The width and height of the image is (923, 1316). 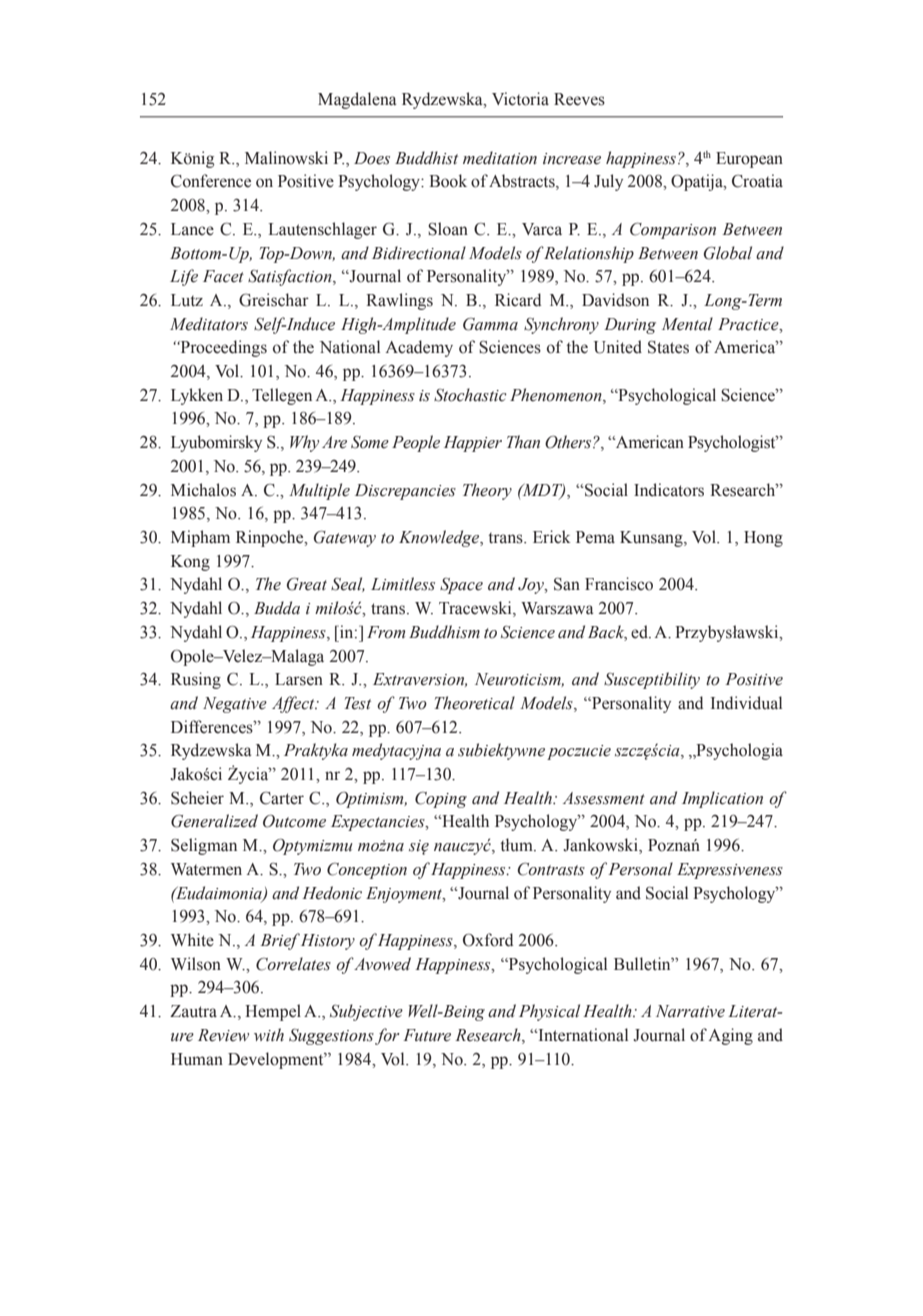 I want to click on Carter, so click(x=282, y=798).
